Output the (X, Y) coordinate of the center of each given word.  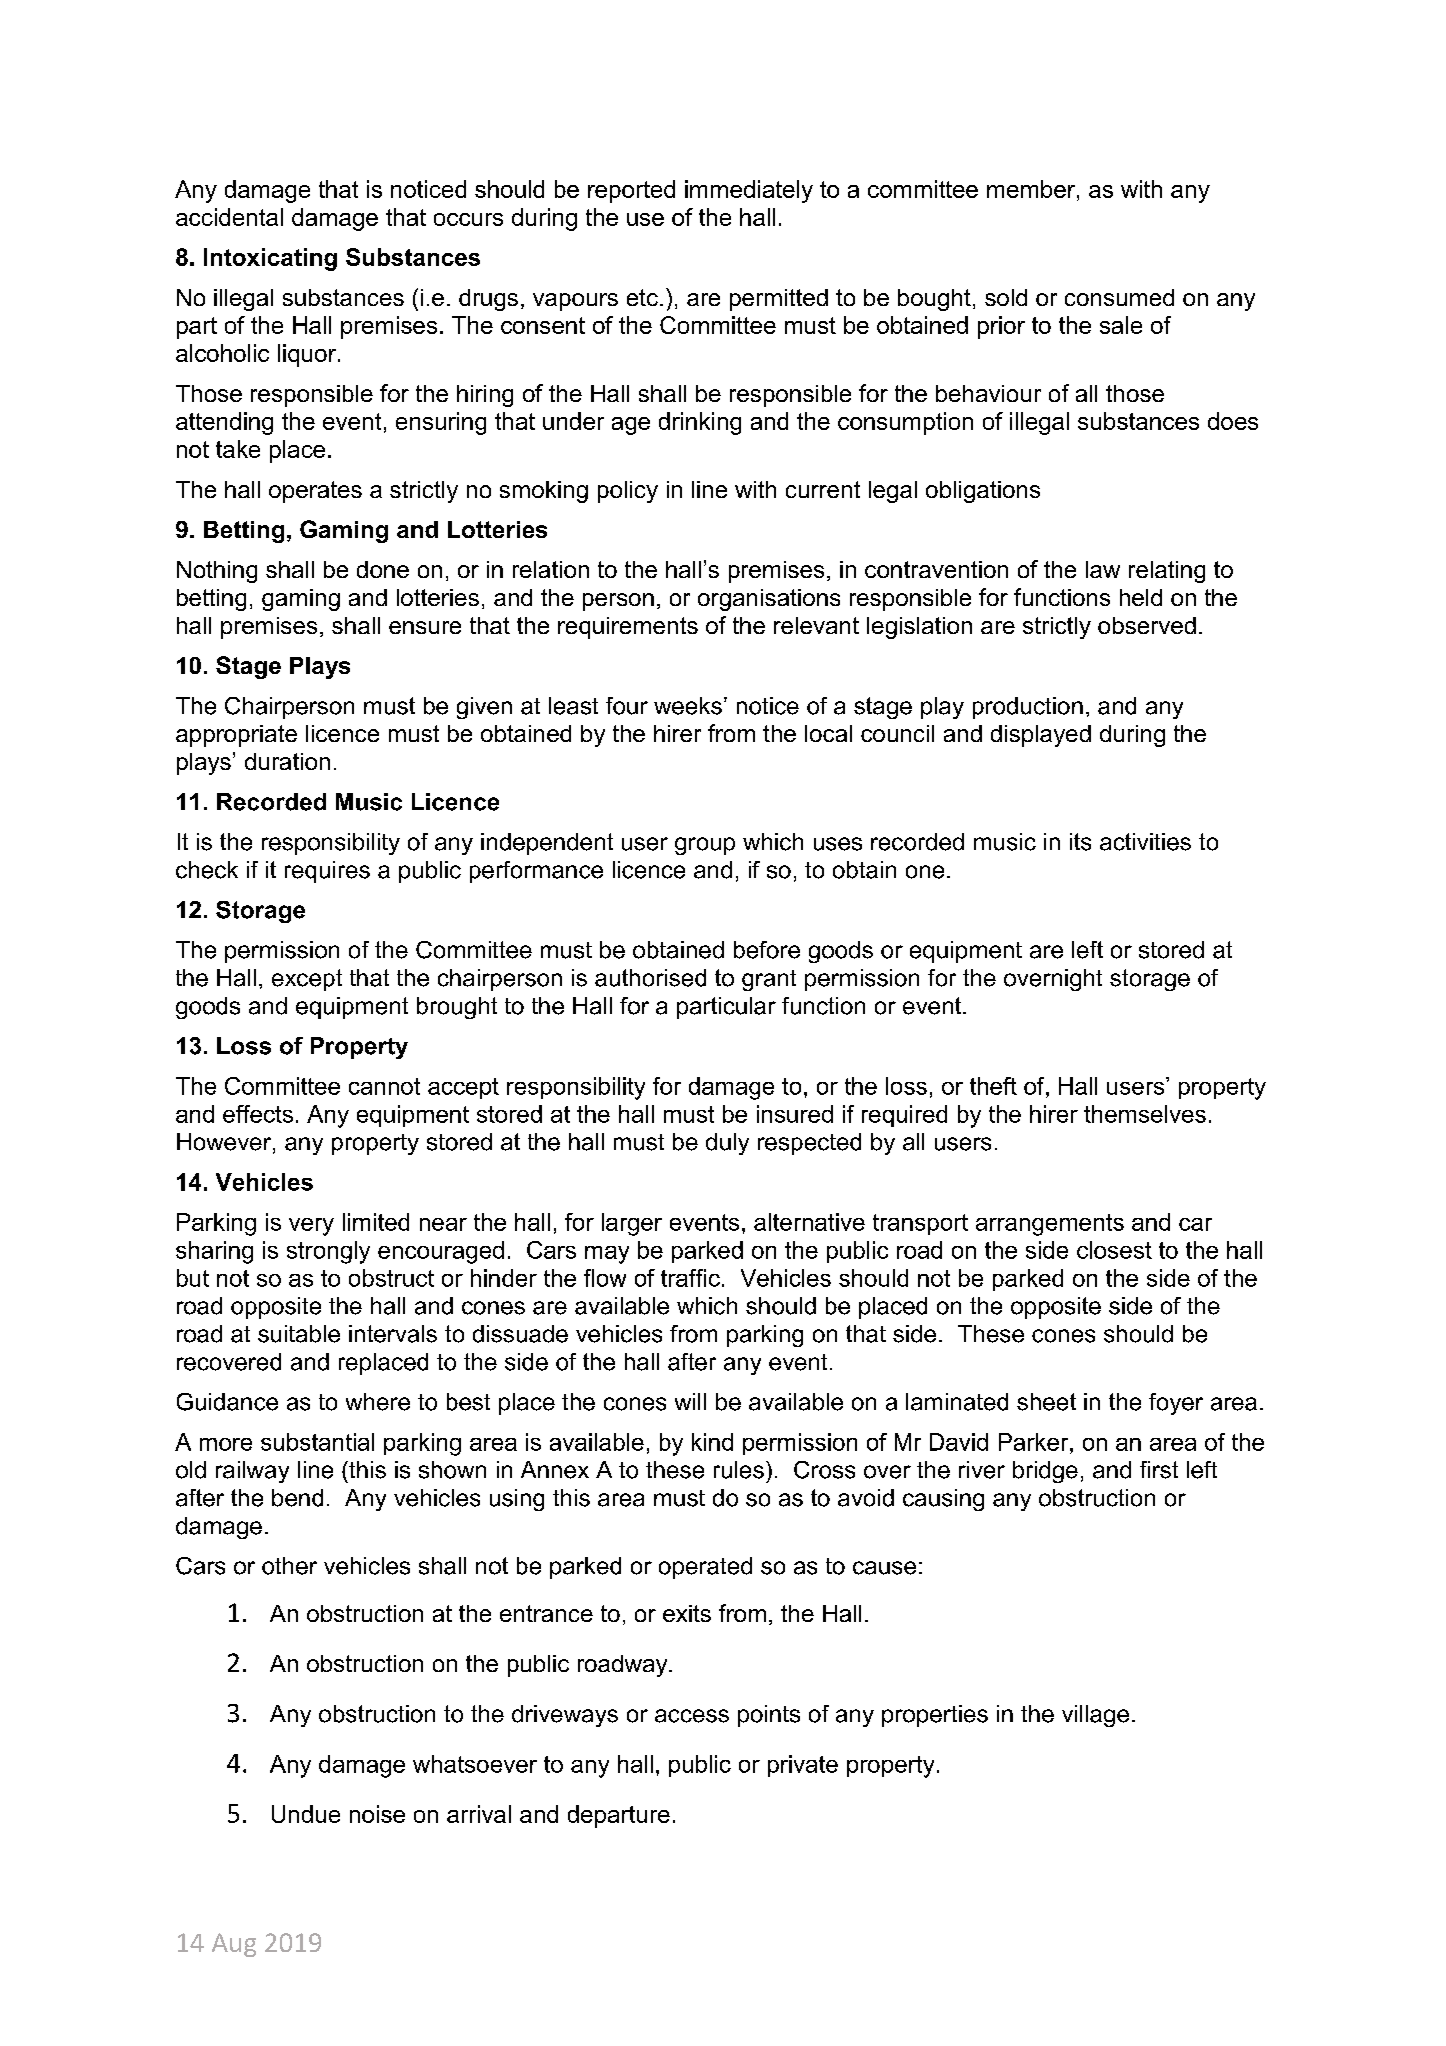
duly (727, 1144)
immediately (749, 191)
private (803, 1766)
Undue (306, 1814)
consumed (1119, 297)
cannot (384, 1086)
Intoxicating (270, 259)
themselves (1145, 1114)
